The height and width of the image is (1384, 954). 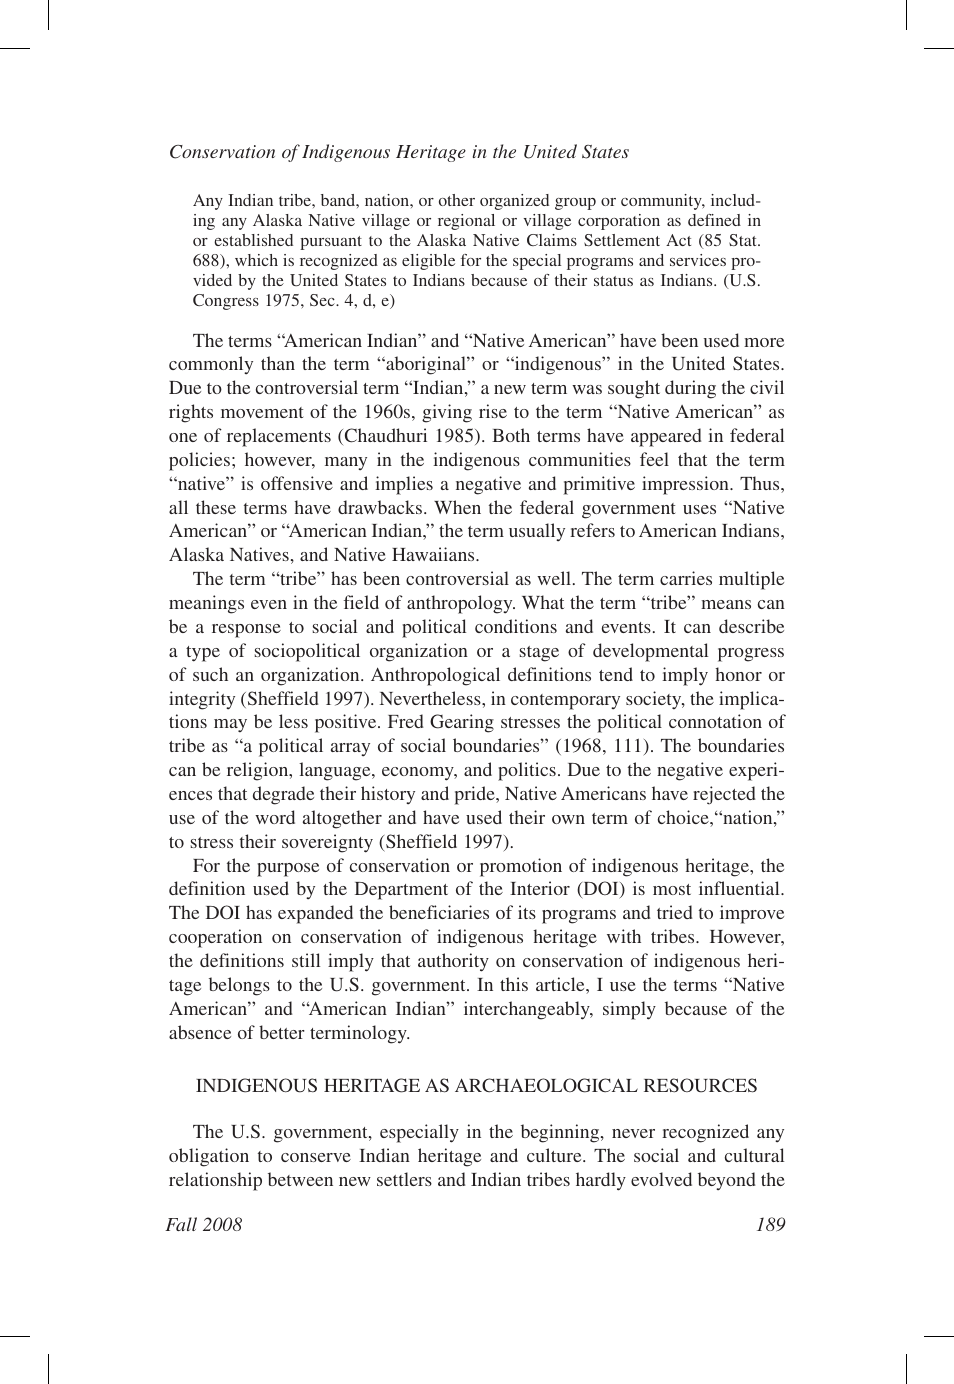 I want to click on regional, so click(x=466, y=222).
